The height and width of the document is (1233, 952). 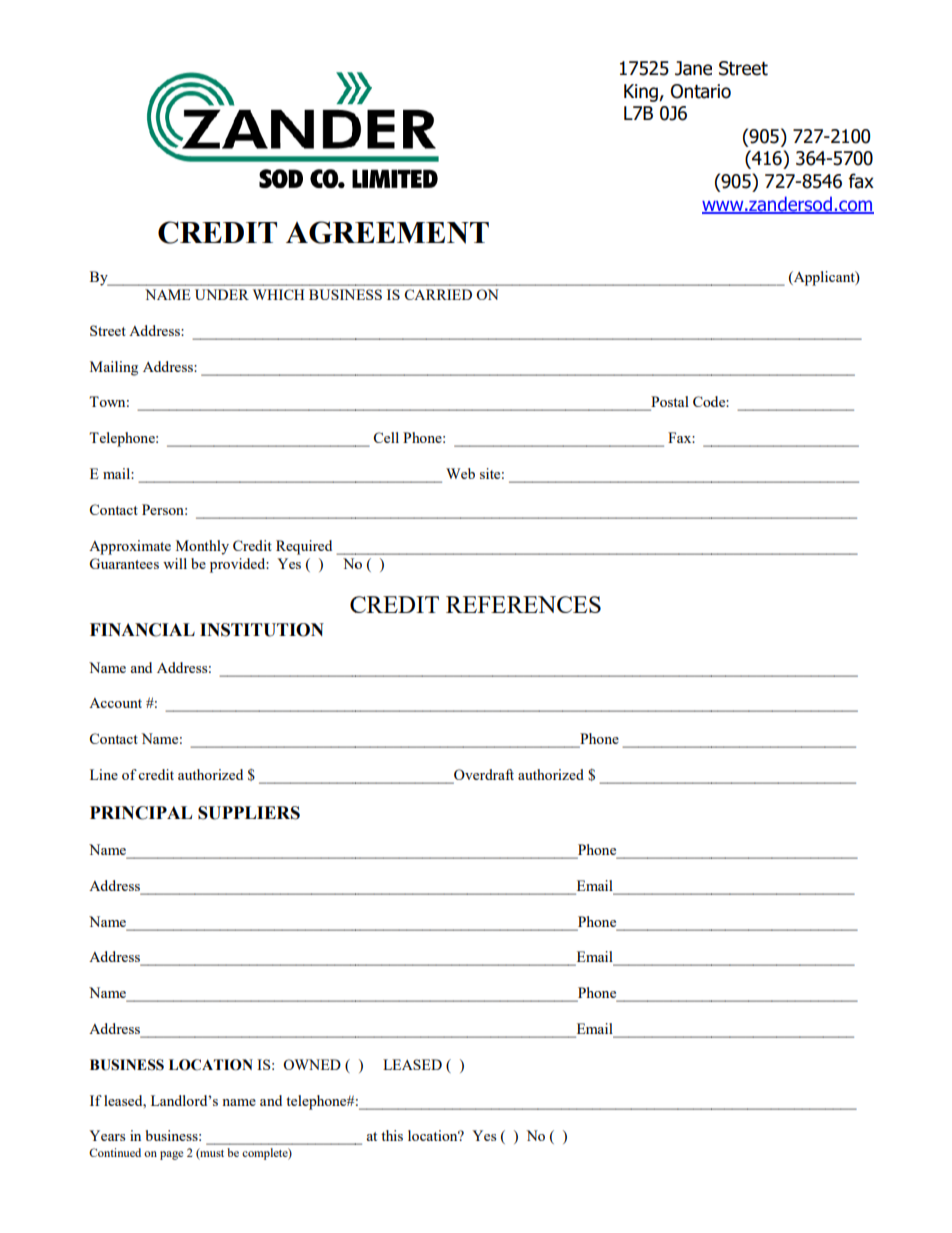 What do you see at coordinates (175, 563) in the document?
I see `will` at bounding box center [175, 563].
